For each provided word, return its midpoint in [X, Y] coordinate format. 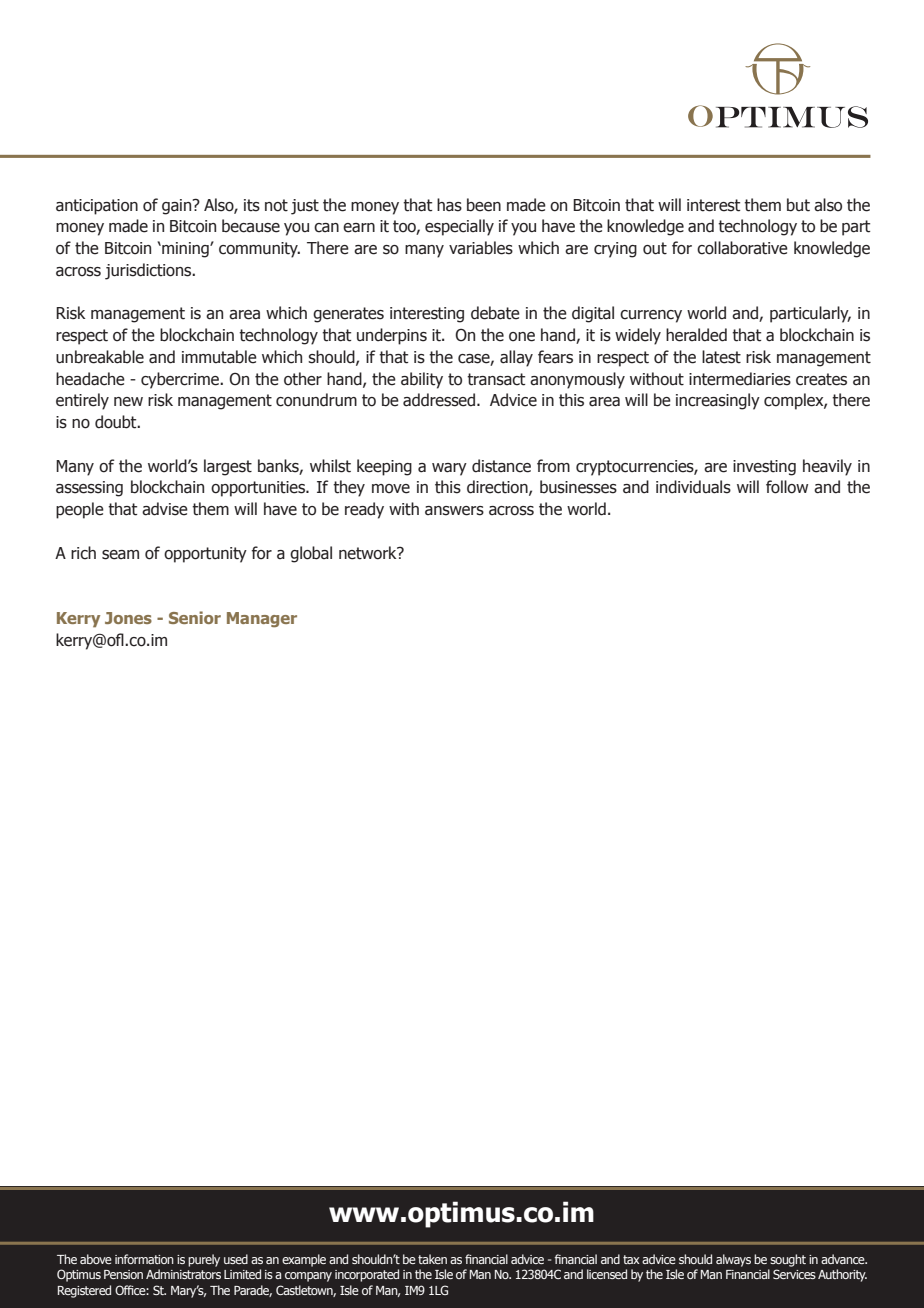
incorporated [367, 1275]
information [144, 1259]
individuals [693, 487]
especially [459, 227]
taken [432, 1259]
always [733, 1260]
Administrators [183, 1274]
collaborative [742, 248]
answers [454, 511]
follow [787, 487]
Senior [195, 617]
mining [185, 250]
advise [165, 509]
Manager [262, 619]
